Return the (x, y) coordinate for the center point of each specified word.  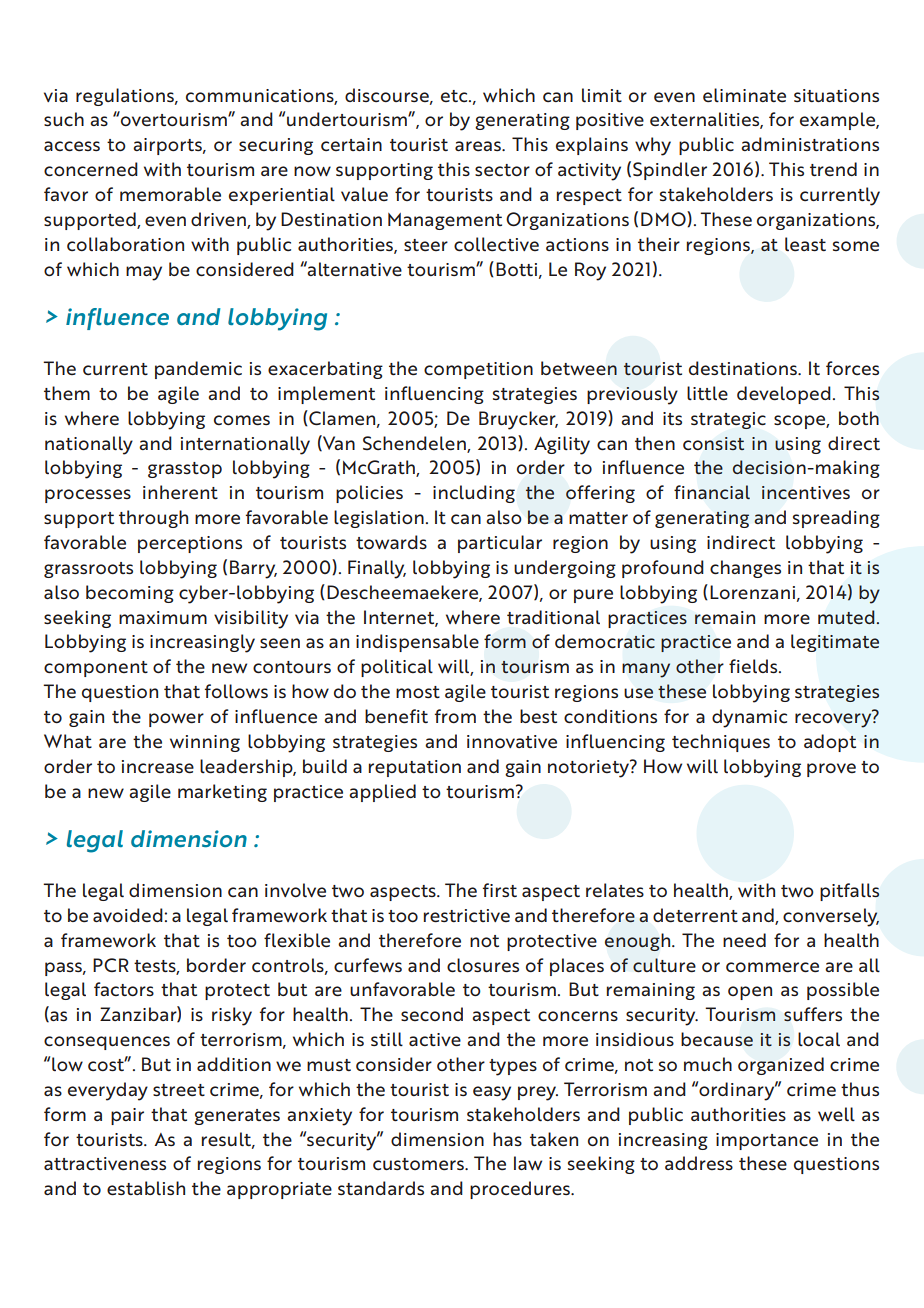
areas (479, 146)
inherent (180, 492)
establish (146, 1188)
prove (831, 770)
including (474, 494)
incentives (806, 493)
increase (158, 767)
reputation (415, 768)
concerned (91, 169)
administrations (810, 144)
